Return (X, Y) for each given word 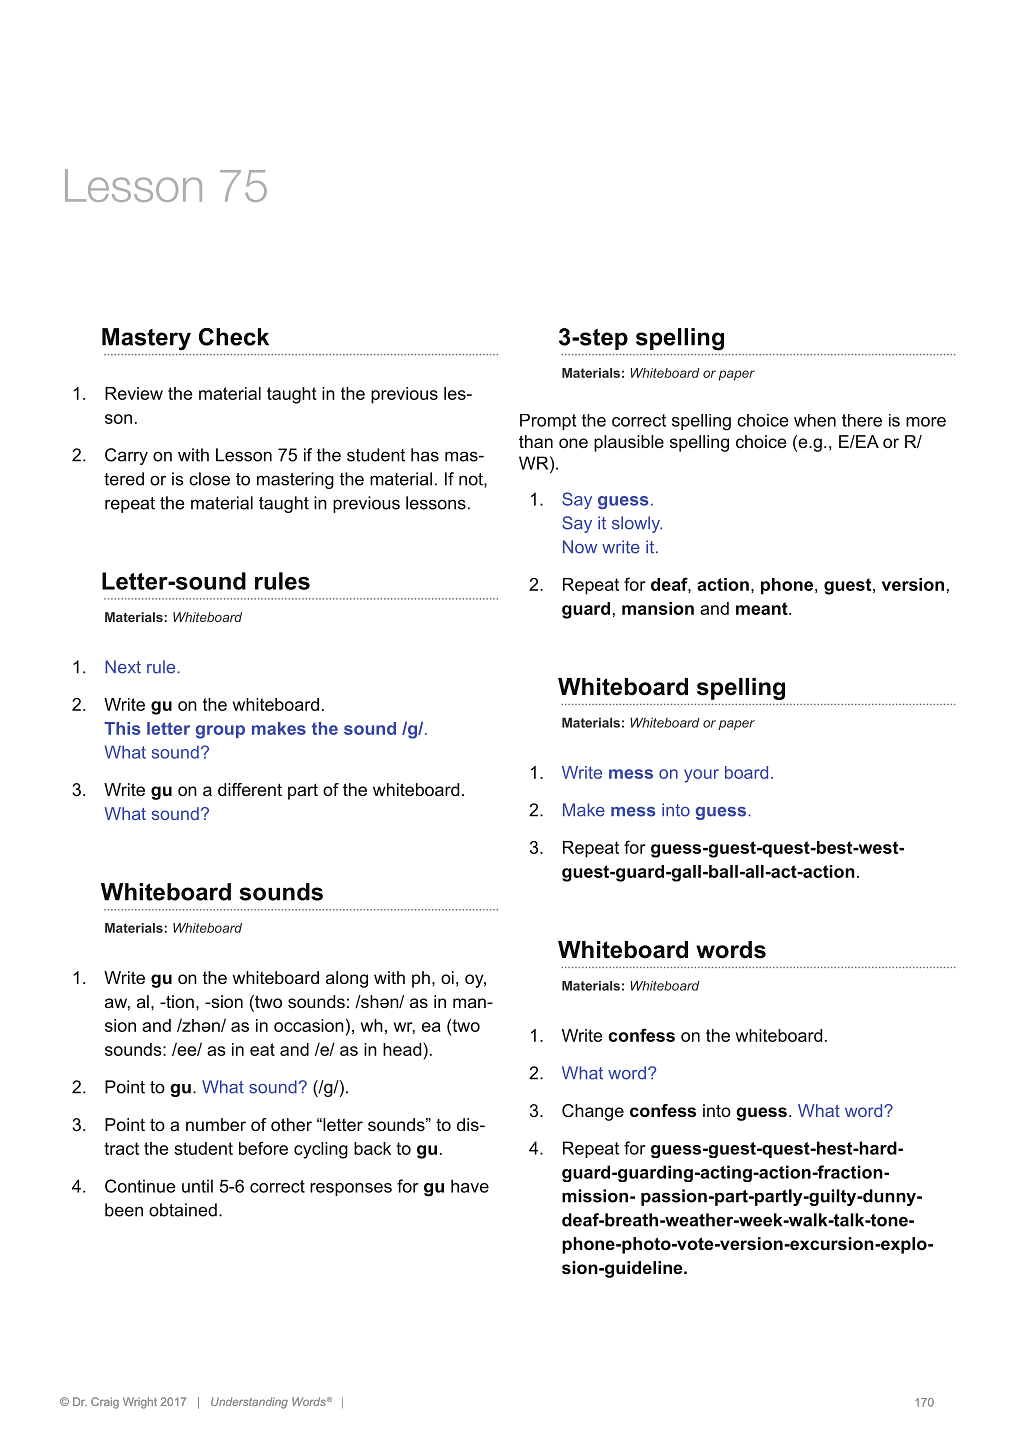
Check (234, 337)
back (372, 1148)
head (403, 1049)
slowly (637, 524)
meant (763, 608)
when (815, 420)
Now (580, 547)
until (197, 1186)
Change (593, 1112)
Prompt (548, 422)
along (347, 979)
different (250, 789)
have (470, 1186)
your (701, 776)
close (209, 479)
